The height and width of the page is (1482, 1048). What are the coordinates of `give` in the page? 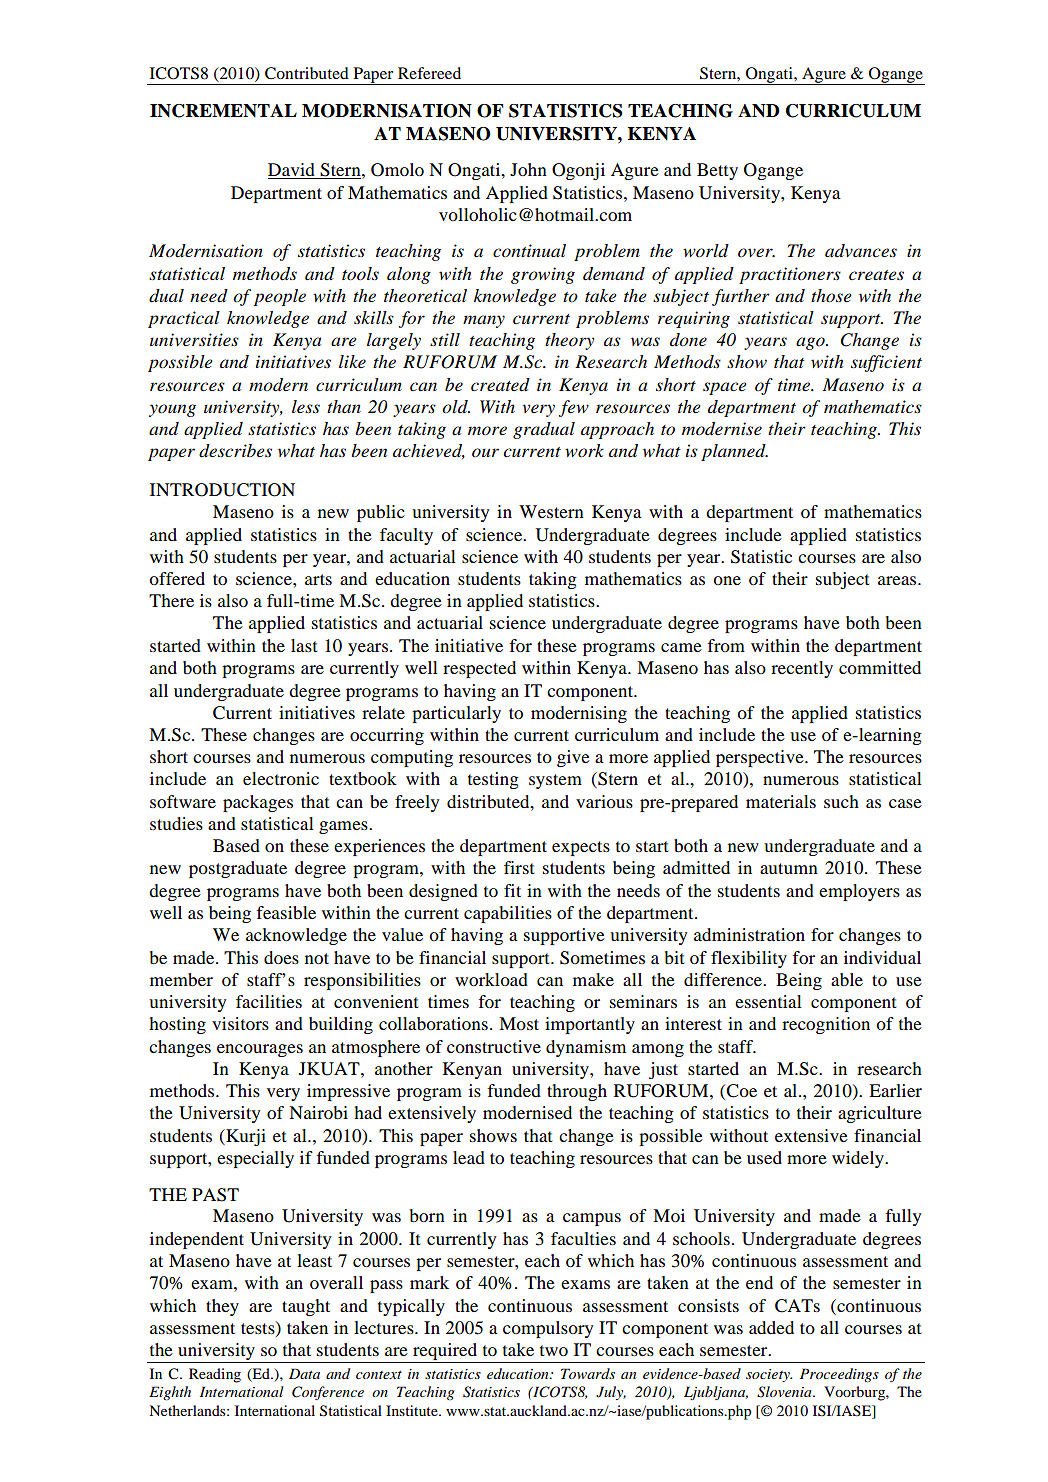 It's located at (573, 758).
